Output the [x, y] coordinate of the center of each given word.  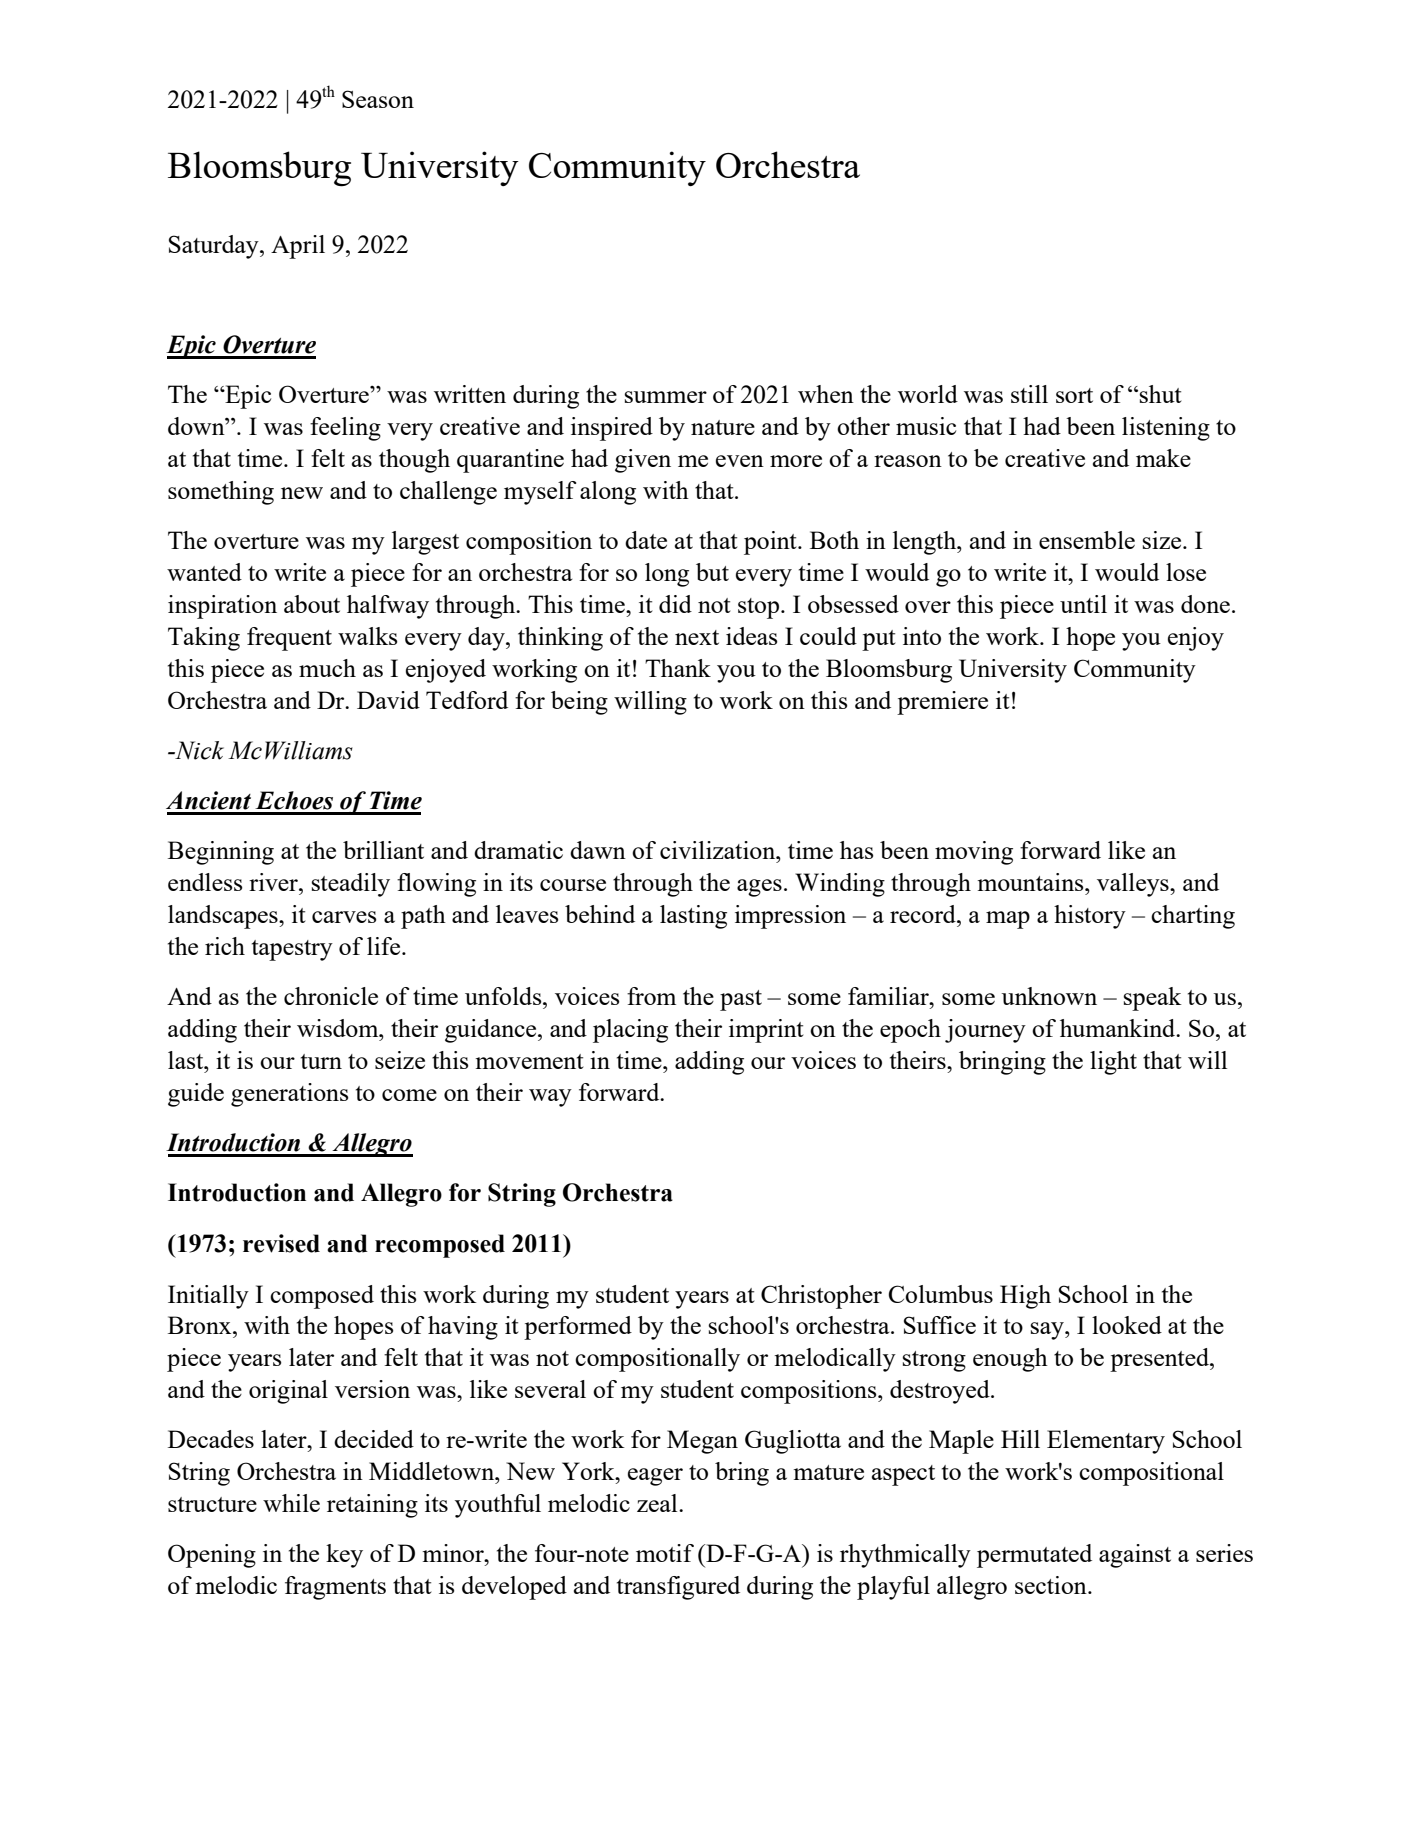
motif [665, 1553]
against [1135, 1556]
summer [666, 397]
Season [378, 99]
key [344, 1556]
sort [1074, 395]
